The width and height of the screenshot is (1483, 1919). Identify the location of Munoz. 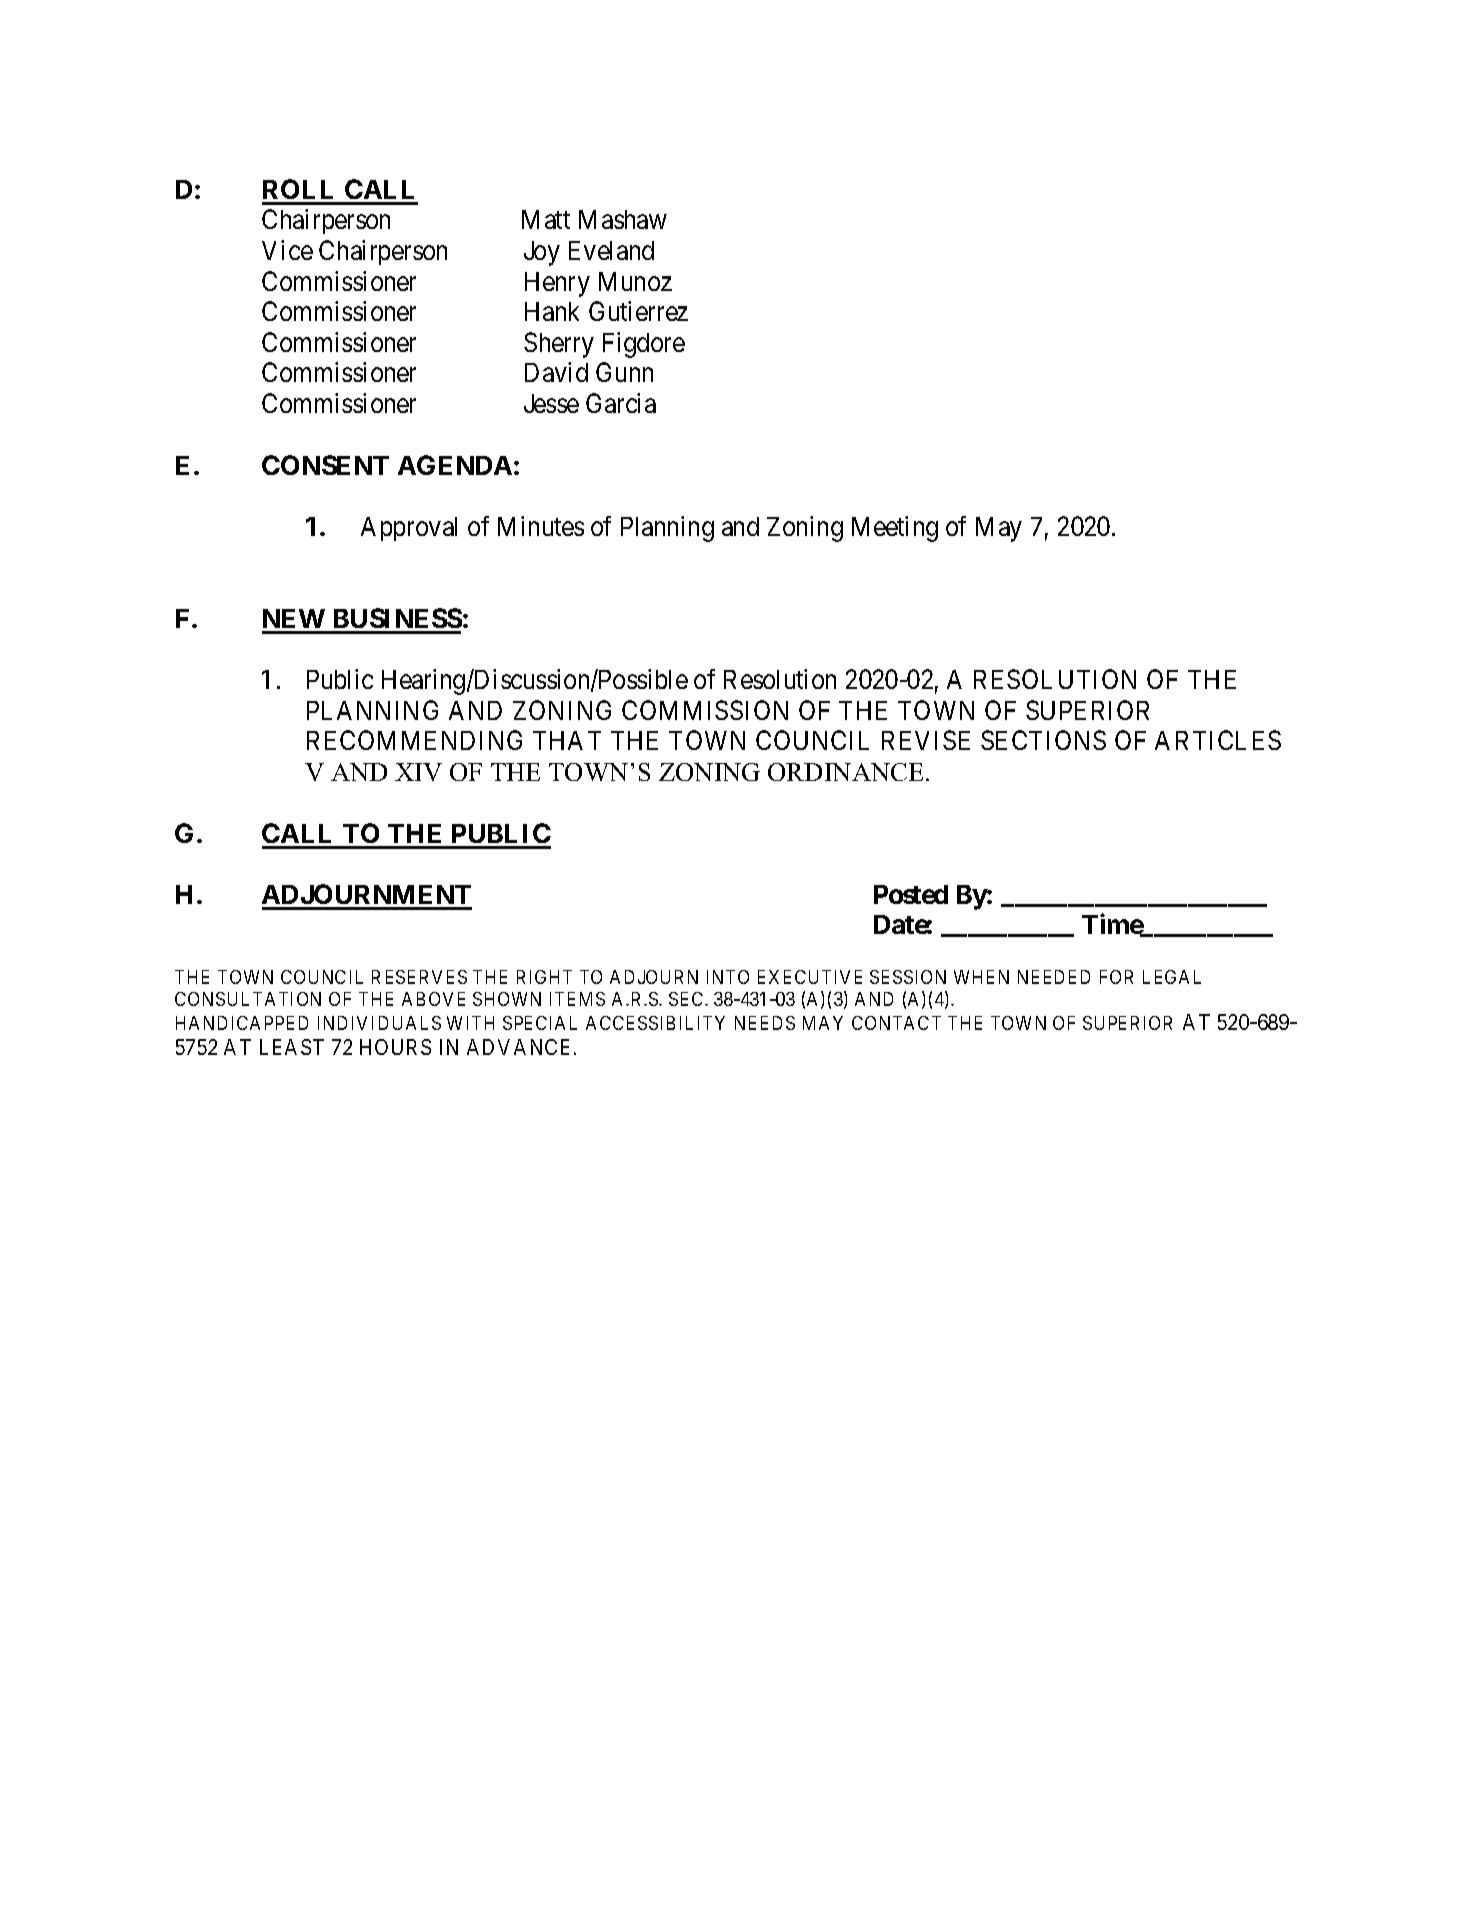
(635, 281).
